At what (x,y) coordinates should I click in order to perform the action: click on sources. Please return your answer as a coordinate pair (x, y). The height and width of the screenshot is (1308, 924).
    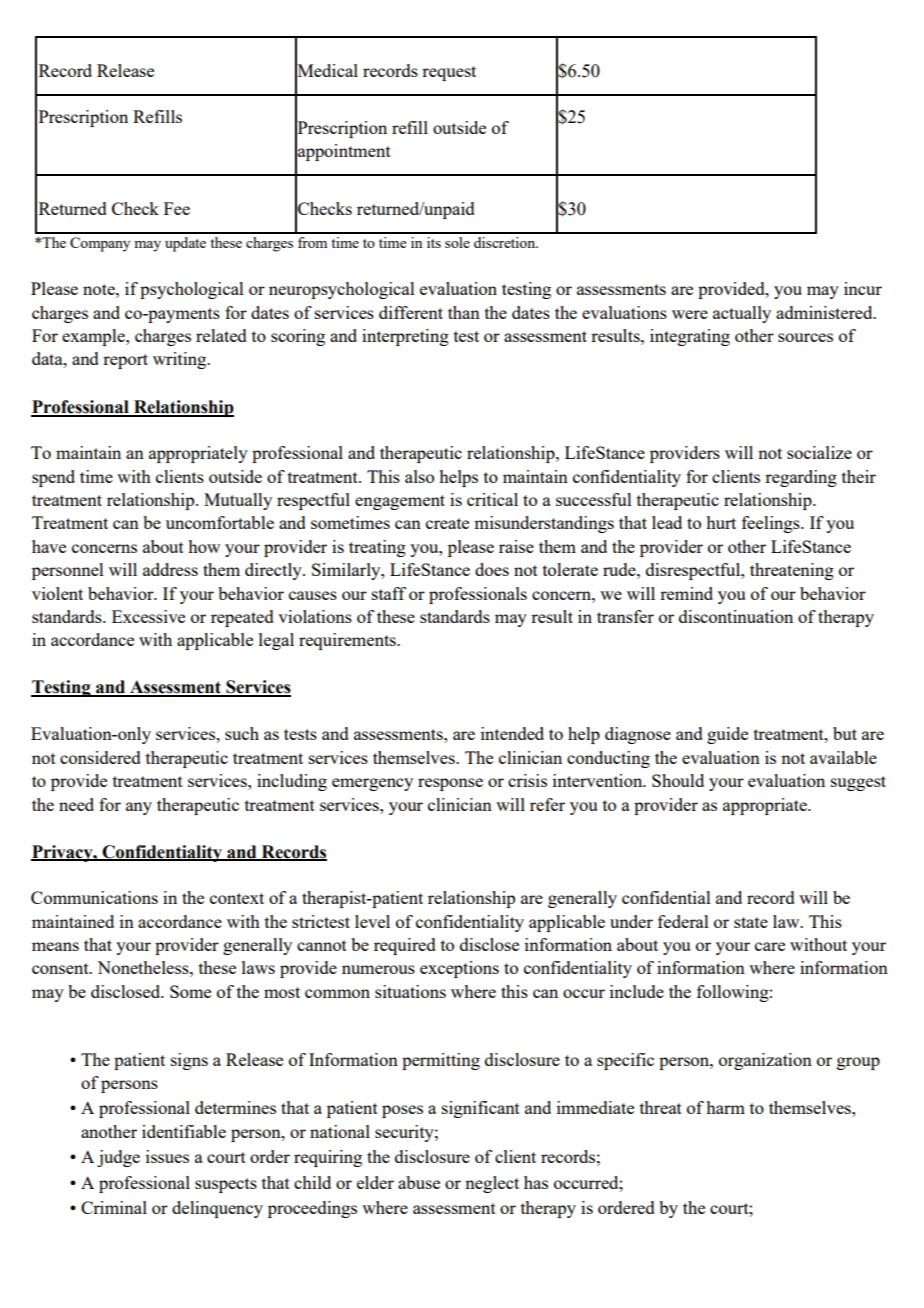
    Looking at the image, I should click on (805, 337).
